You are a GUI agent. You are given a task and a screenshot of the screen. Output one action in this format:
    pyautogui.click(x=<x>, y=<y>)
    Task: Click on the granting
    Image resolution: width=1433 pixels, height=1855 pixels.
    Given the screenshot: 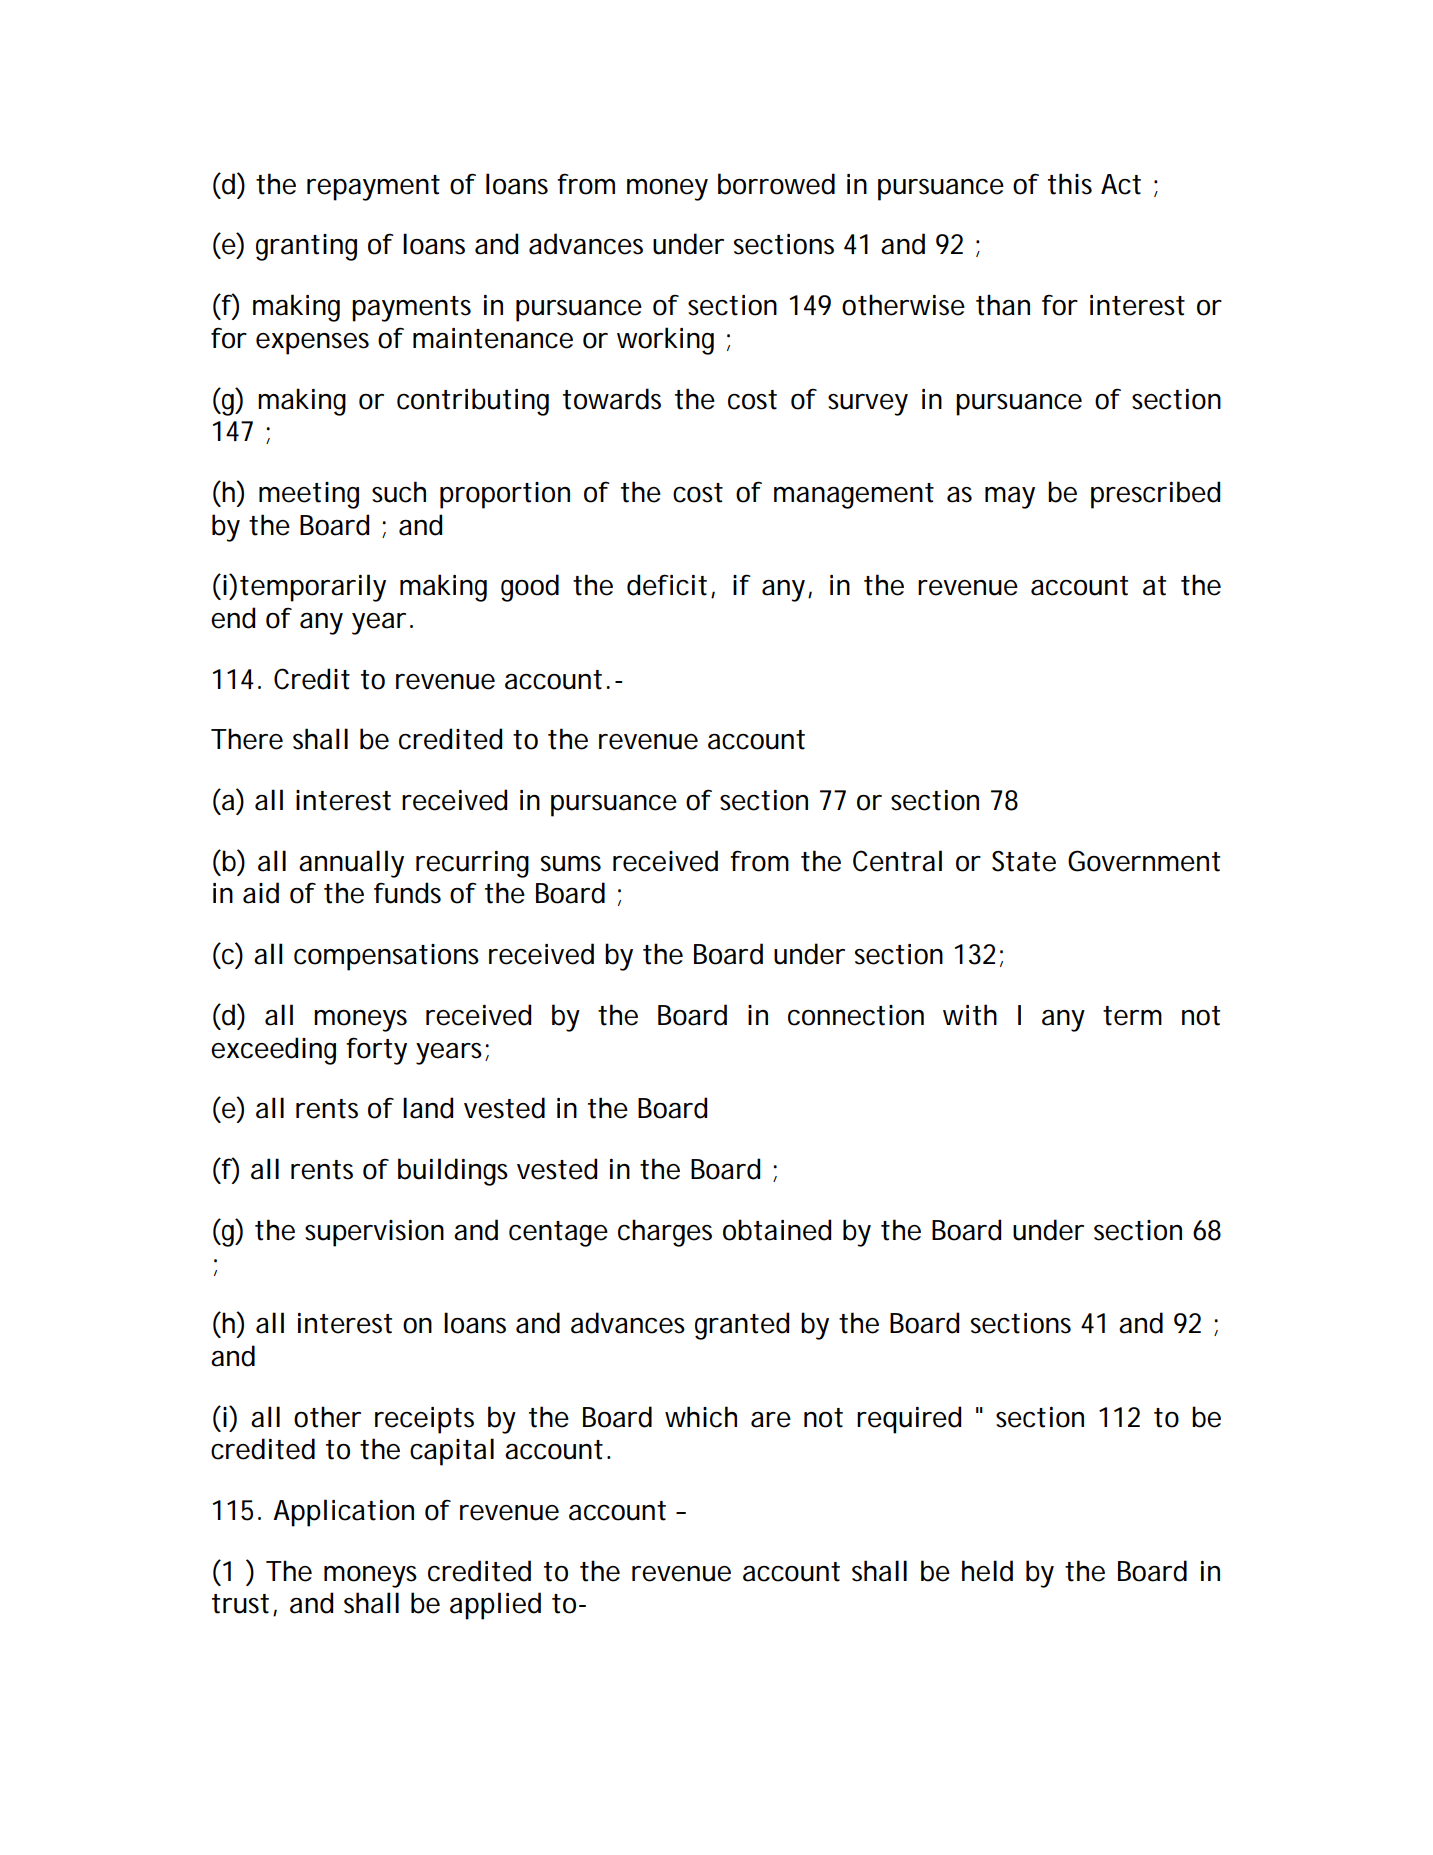 What is the action you would take?
    pyautogui.click(x=306, y=247)
